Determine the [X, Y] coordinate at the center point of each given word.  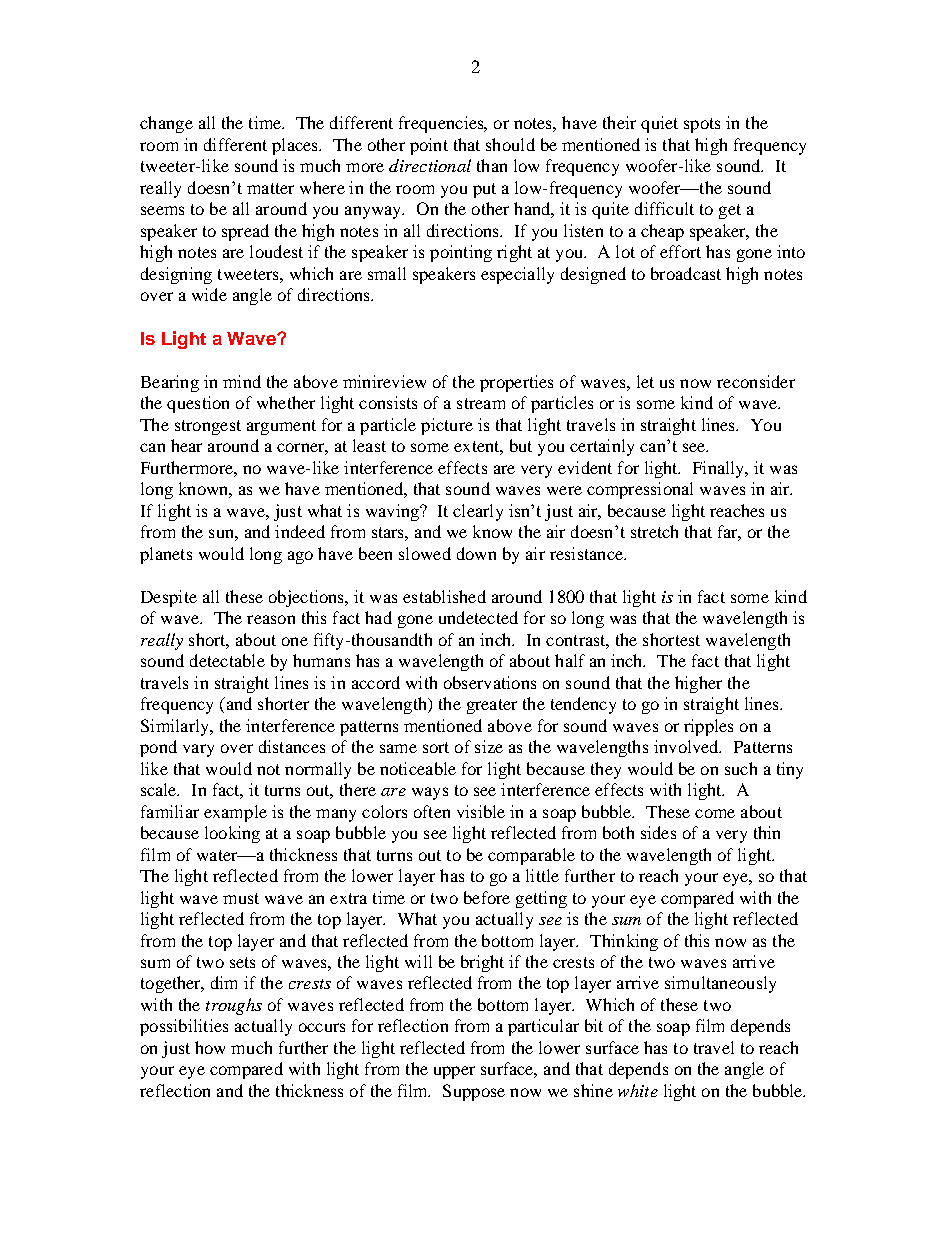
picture [447, 426]
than [492, 165]
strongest [208, 427]
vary [198, 750]
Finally [720, 469]
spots [702, 125]
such [741, 768]
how [210, 1047]
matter [270, 188]
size [489, 746]
